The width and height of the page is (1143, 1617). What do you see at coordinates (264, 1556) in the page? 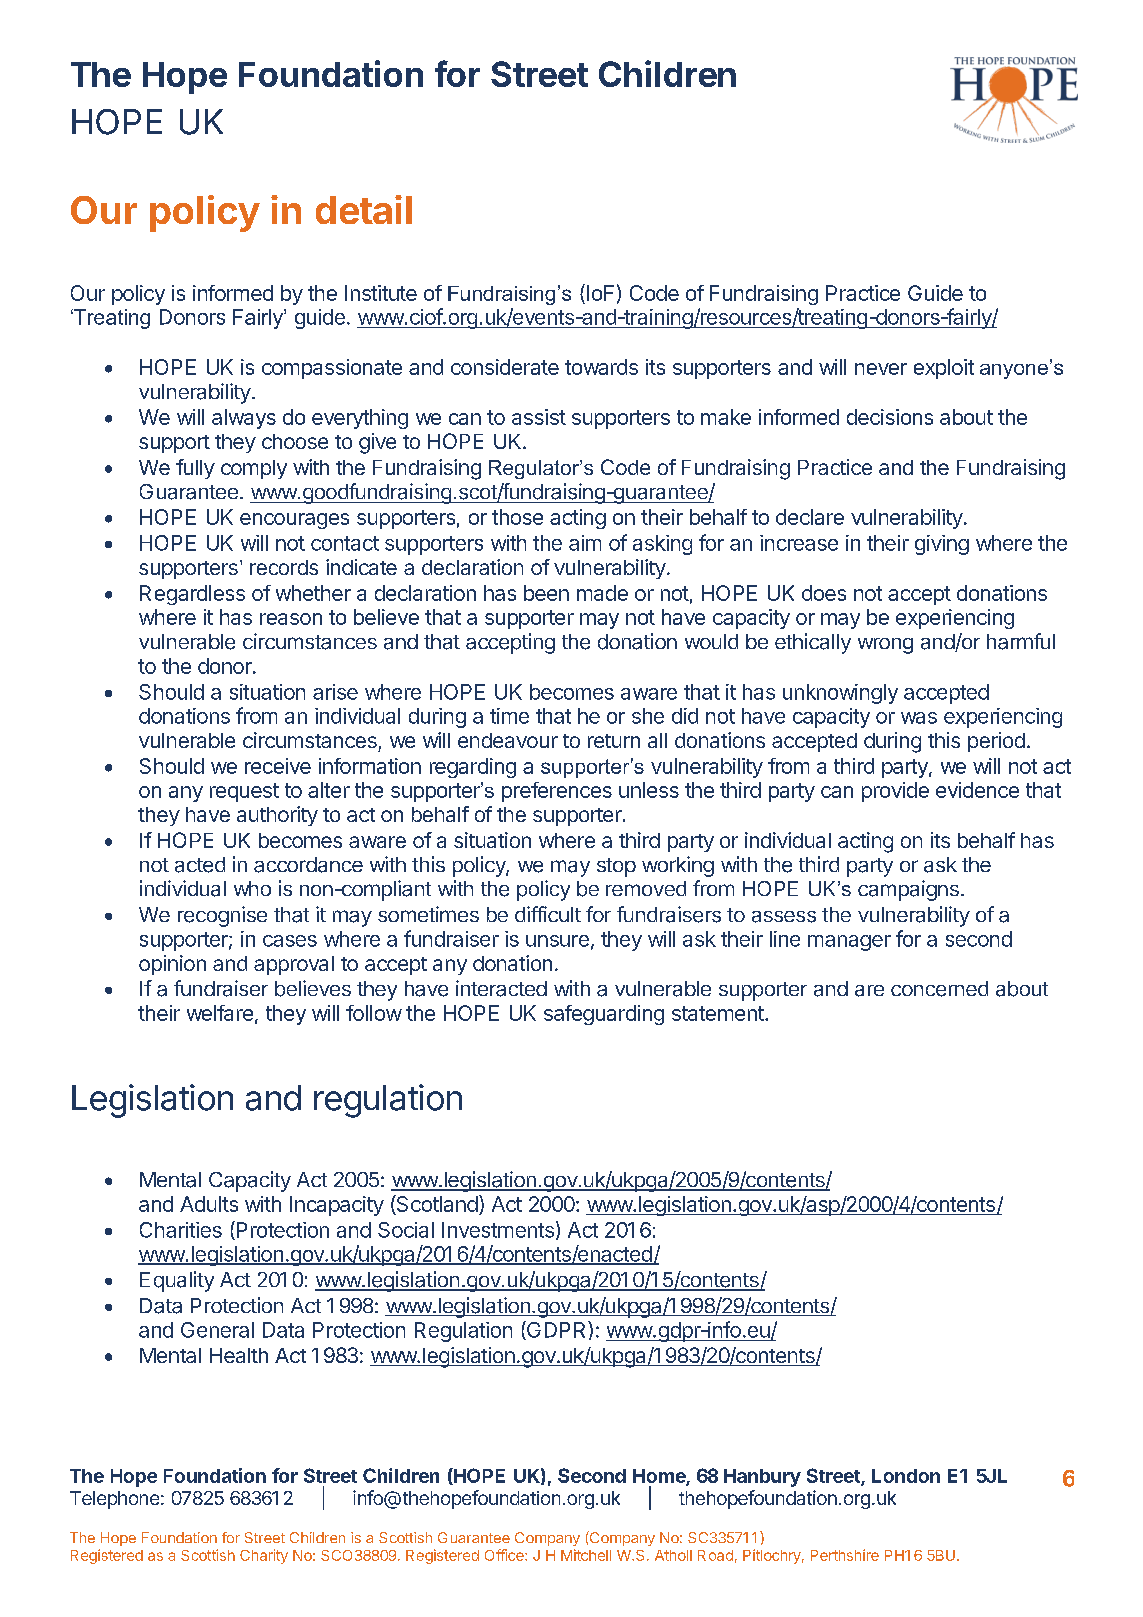
I see `Charity` at bounding box center [264, 1556].
